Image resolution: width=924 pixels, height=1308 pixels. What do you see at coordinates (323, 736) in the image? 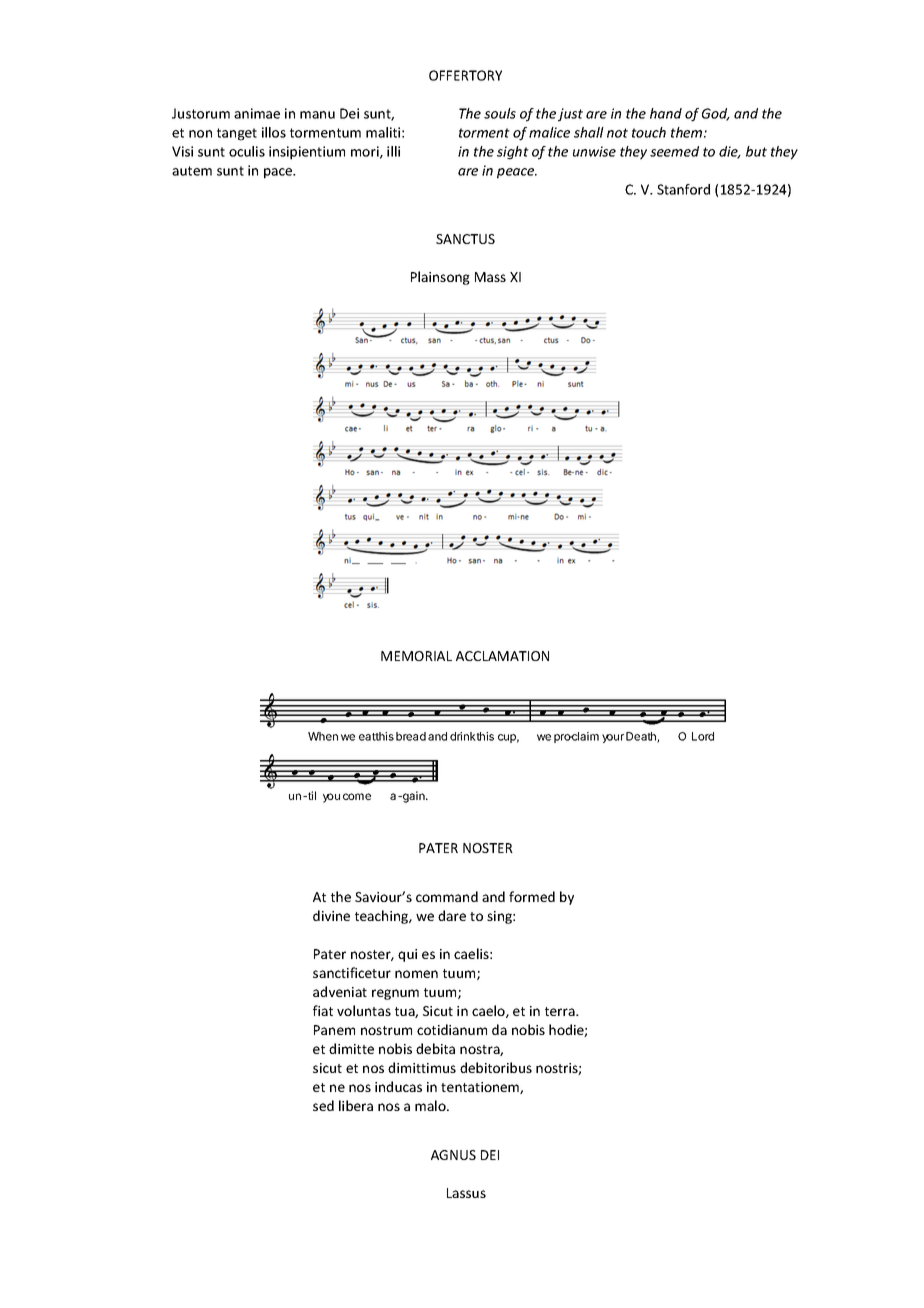
I see `When` at bounding box center [323, 736].
